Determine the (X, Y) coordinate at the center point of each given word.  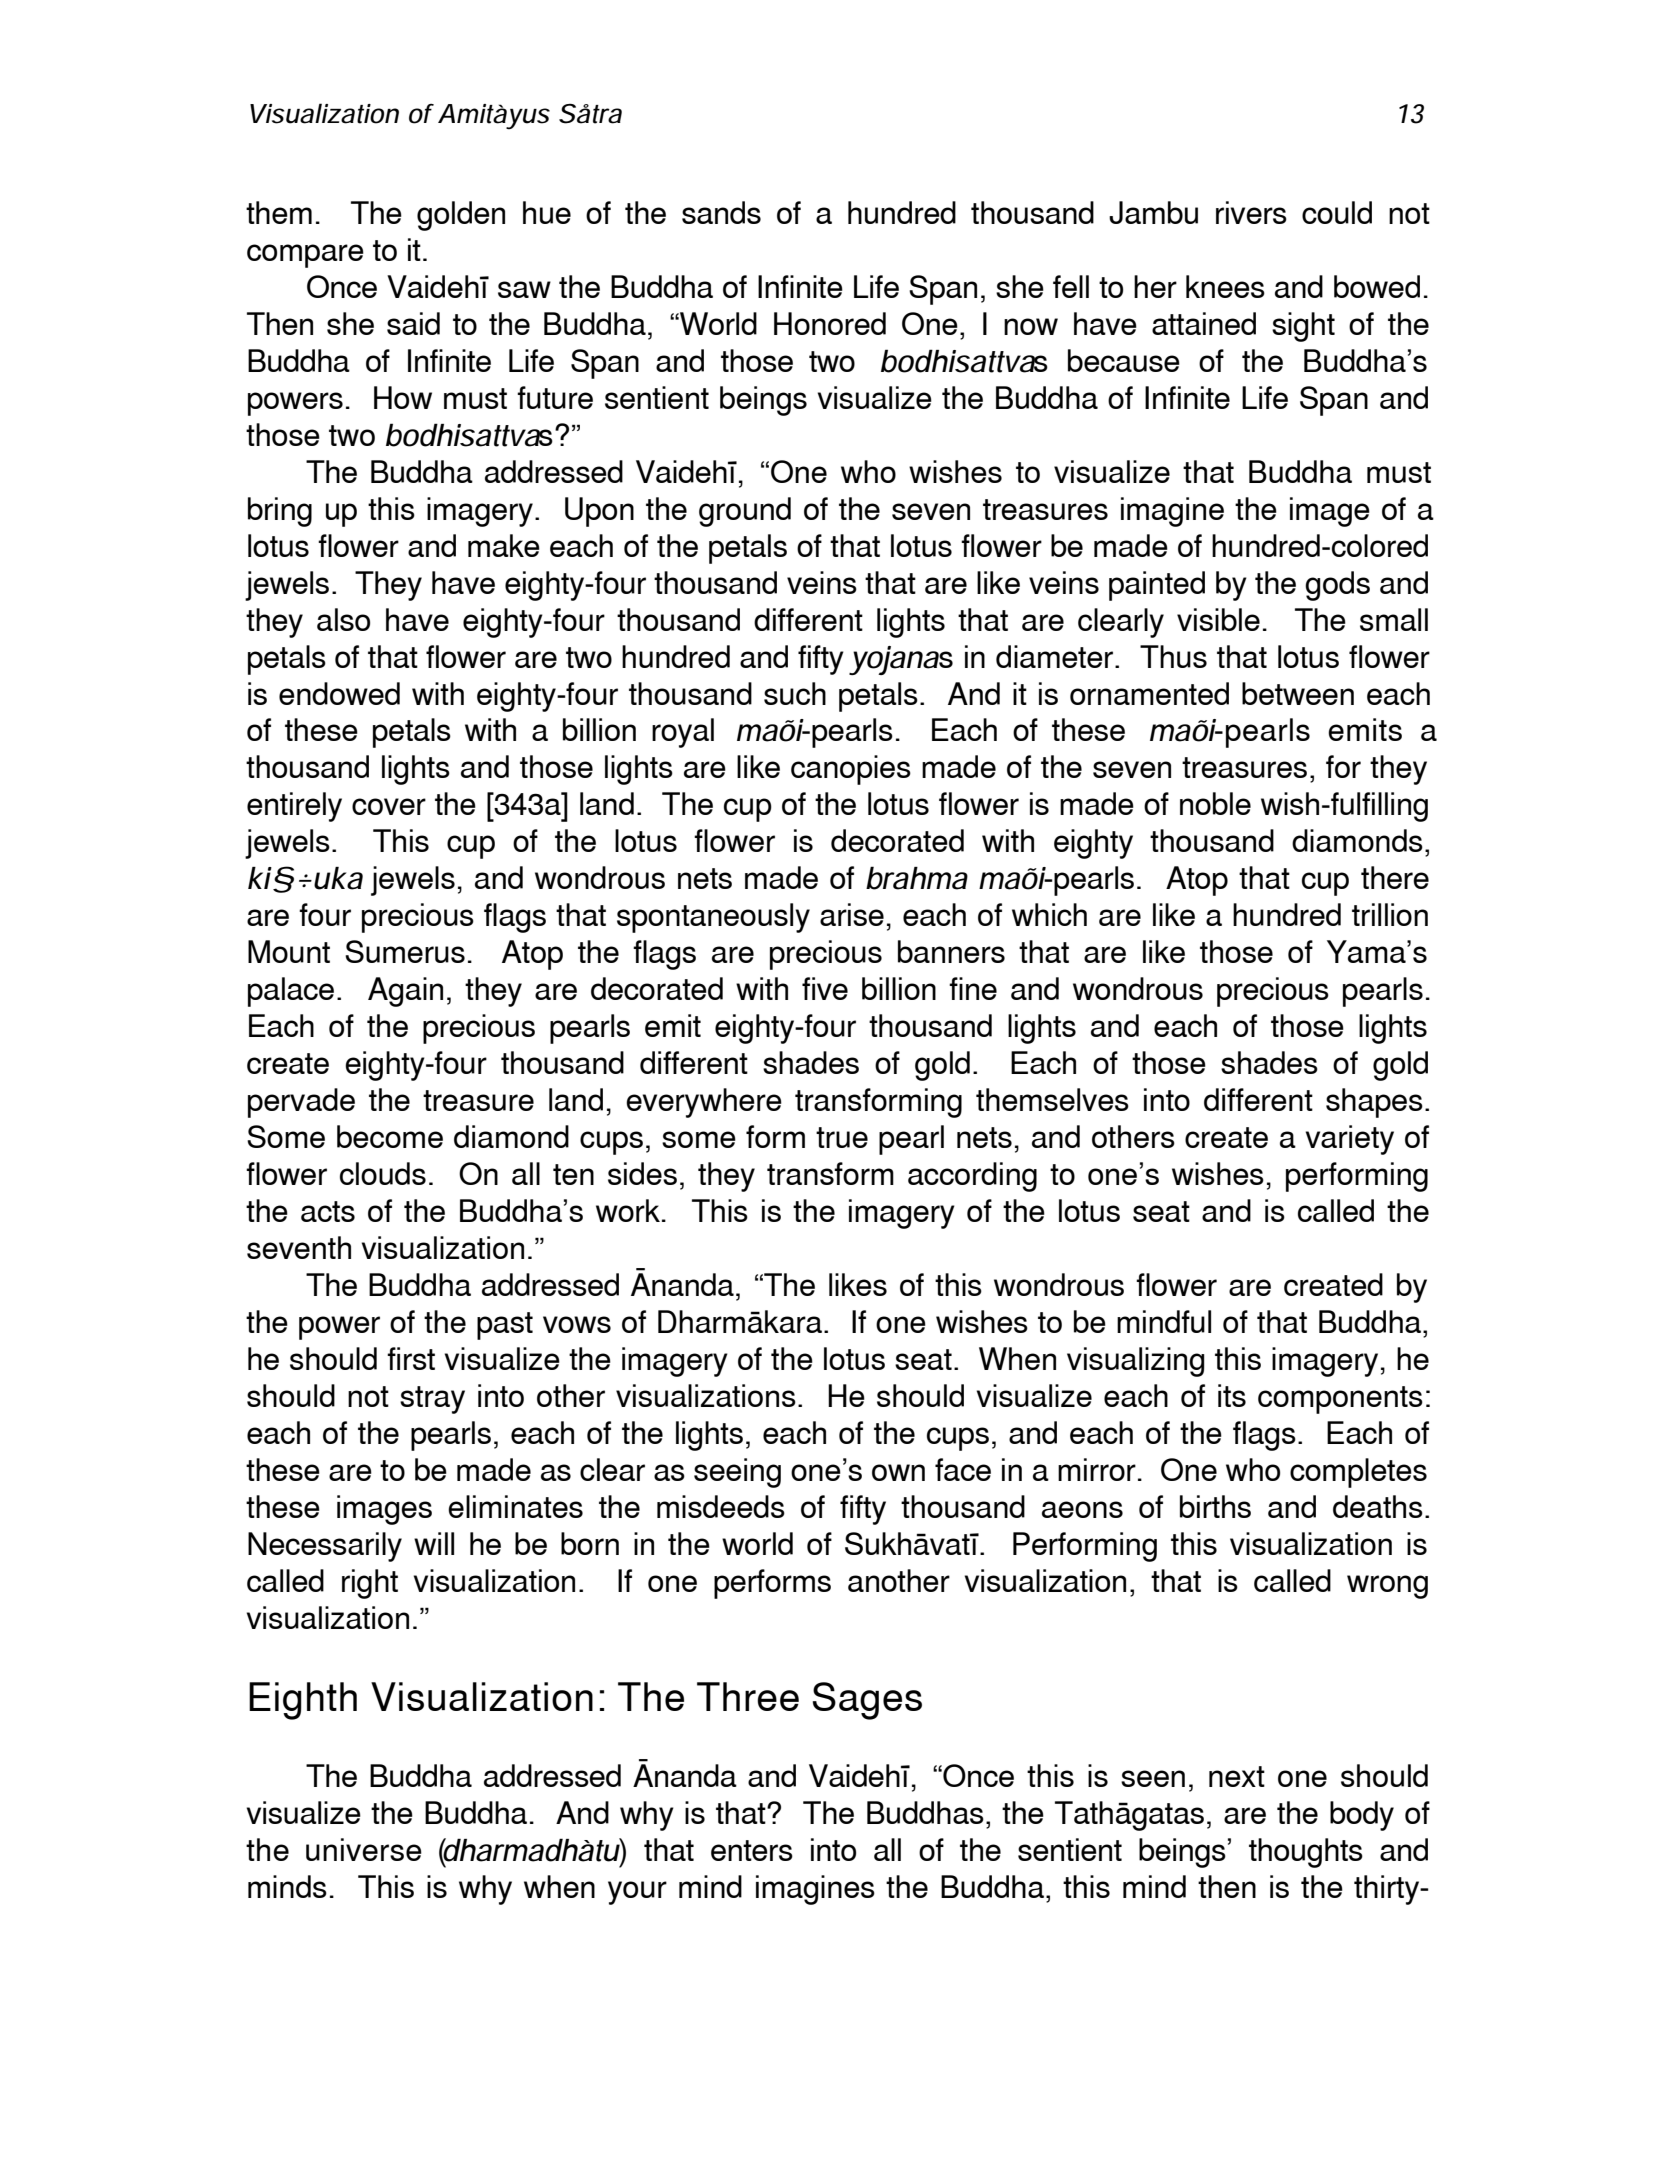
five (825, 988)
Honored (830, 323)
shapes (1374, 1103)
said (413, 323)
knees (1225, 286)
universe (364, 1849)
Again (405, 992)
